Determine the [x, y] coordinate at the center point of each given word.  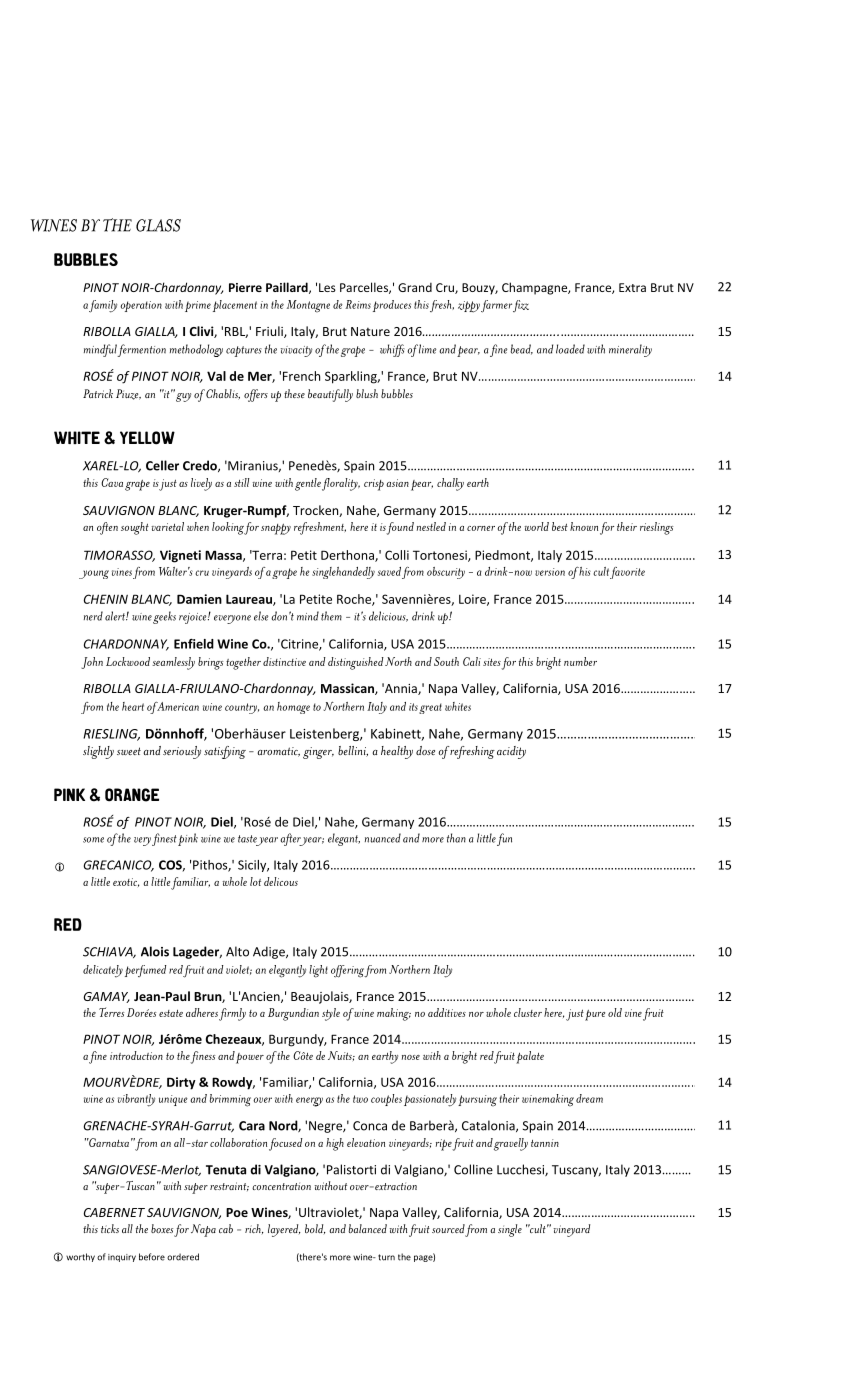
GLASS [158, 225]
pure [595, 1015]
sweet [129, 751]
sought [135, 528]
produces [392, 306]
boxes [162, 1228]
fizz [521, 306]
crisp [374, 485]
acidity [511, 752]
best [560, 526]
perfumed [146, 971]
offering [348, 971]
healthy [397, 752]
